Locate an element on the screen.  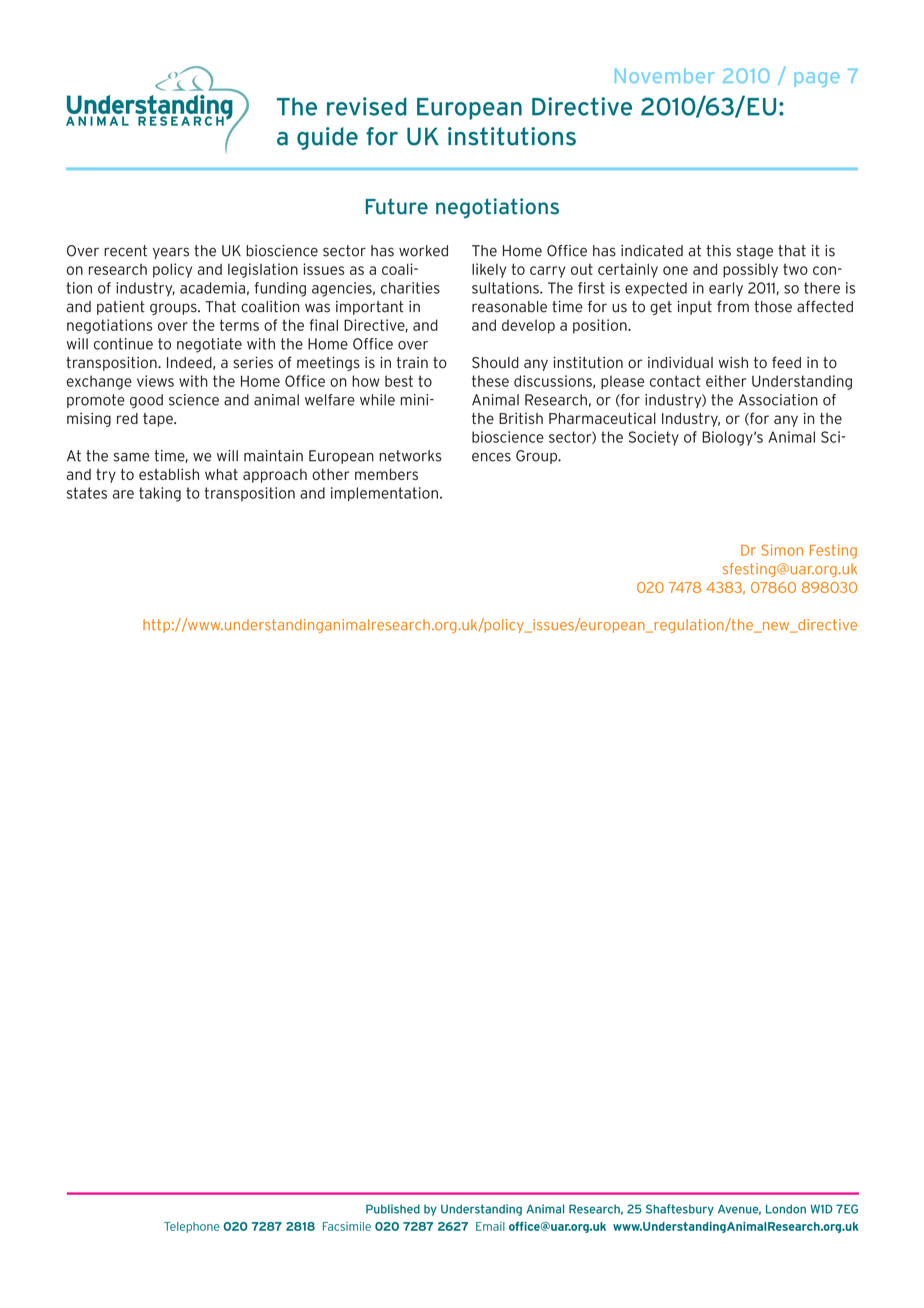
London is located at coordinates (786, 1209).
